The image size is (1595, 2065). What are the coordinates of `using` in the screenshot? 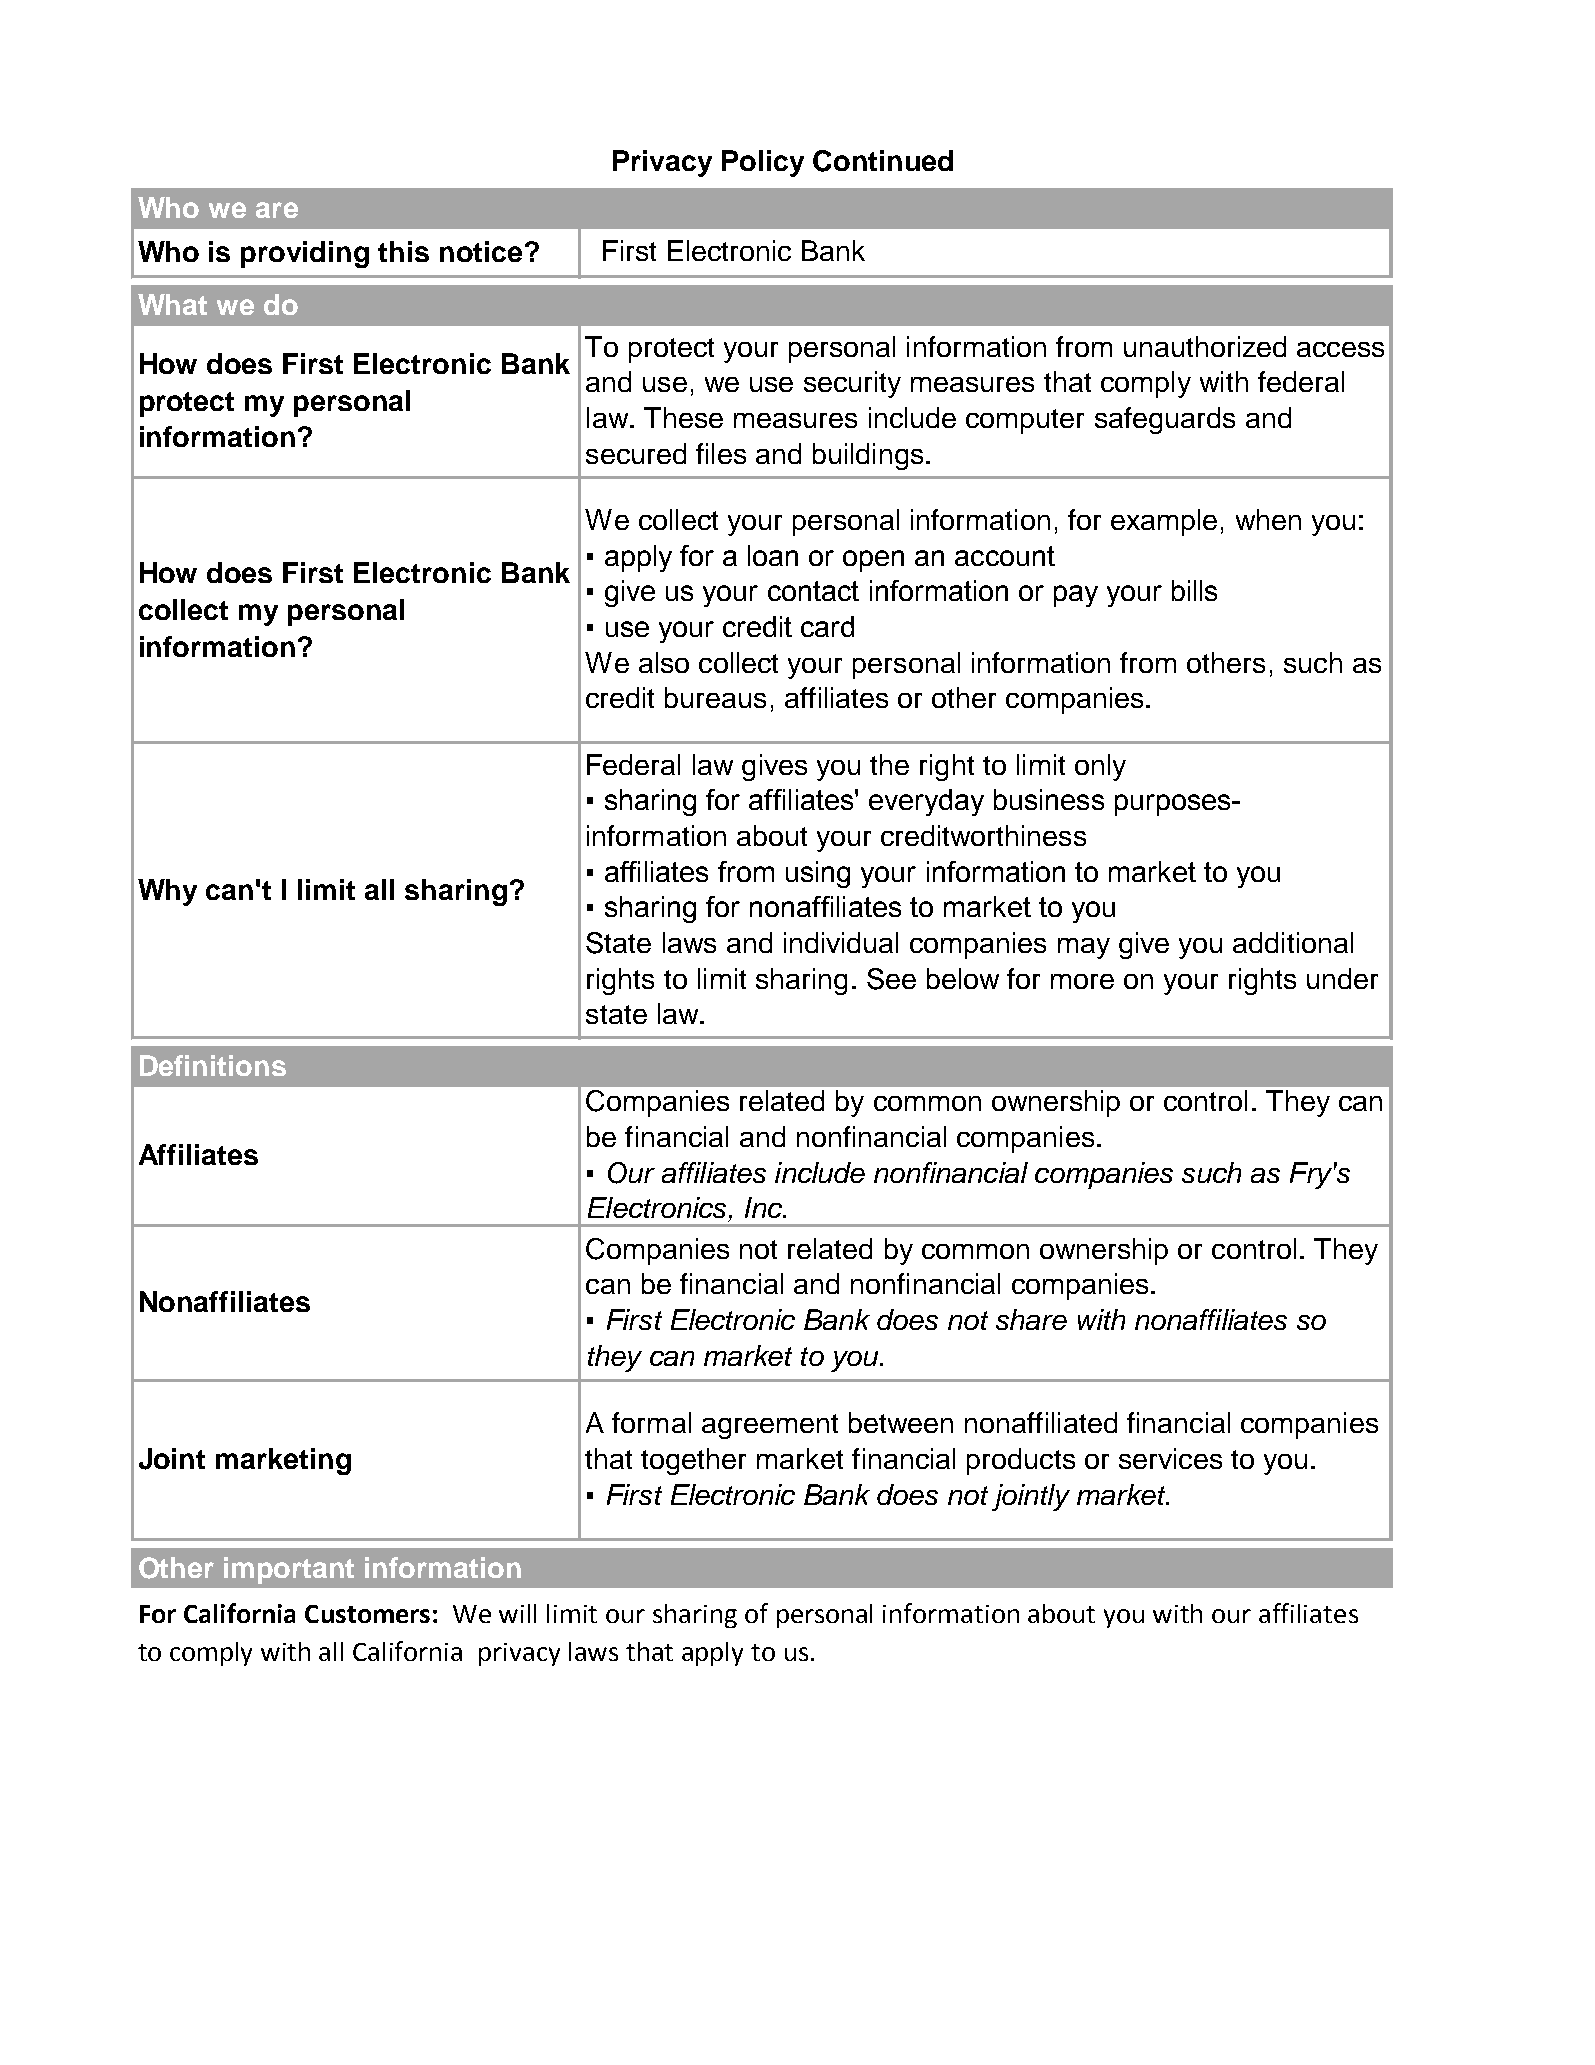 It's located at (818, 874).
